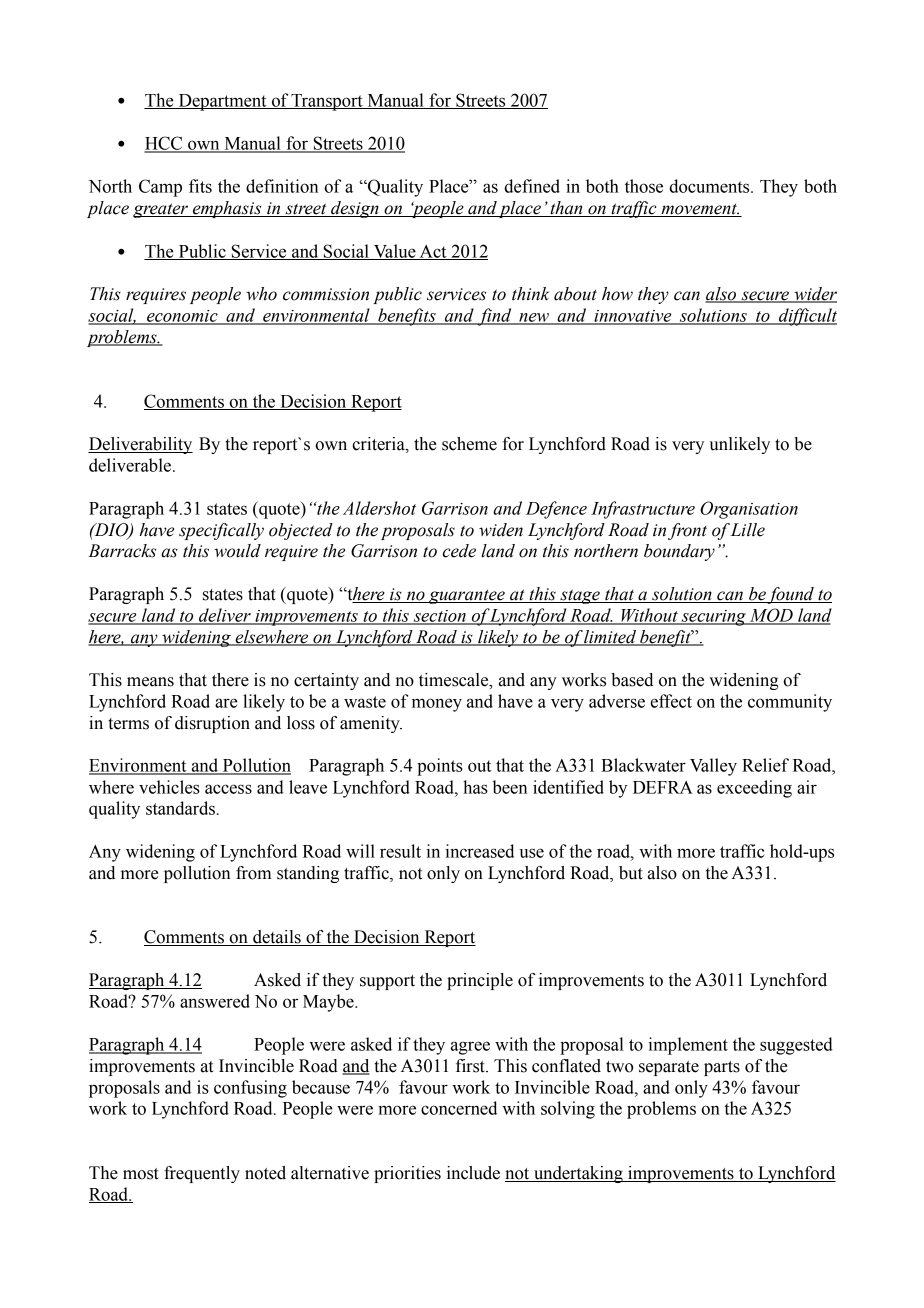 Image resolution: width=924 pixels, height=1308 pixels. I want to click on frequently, so click(202, 1174).
